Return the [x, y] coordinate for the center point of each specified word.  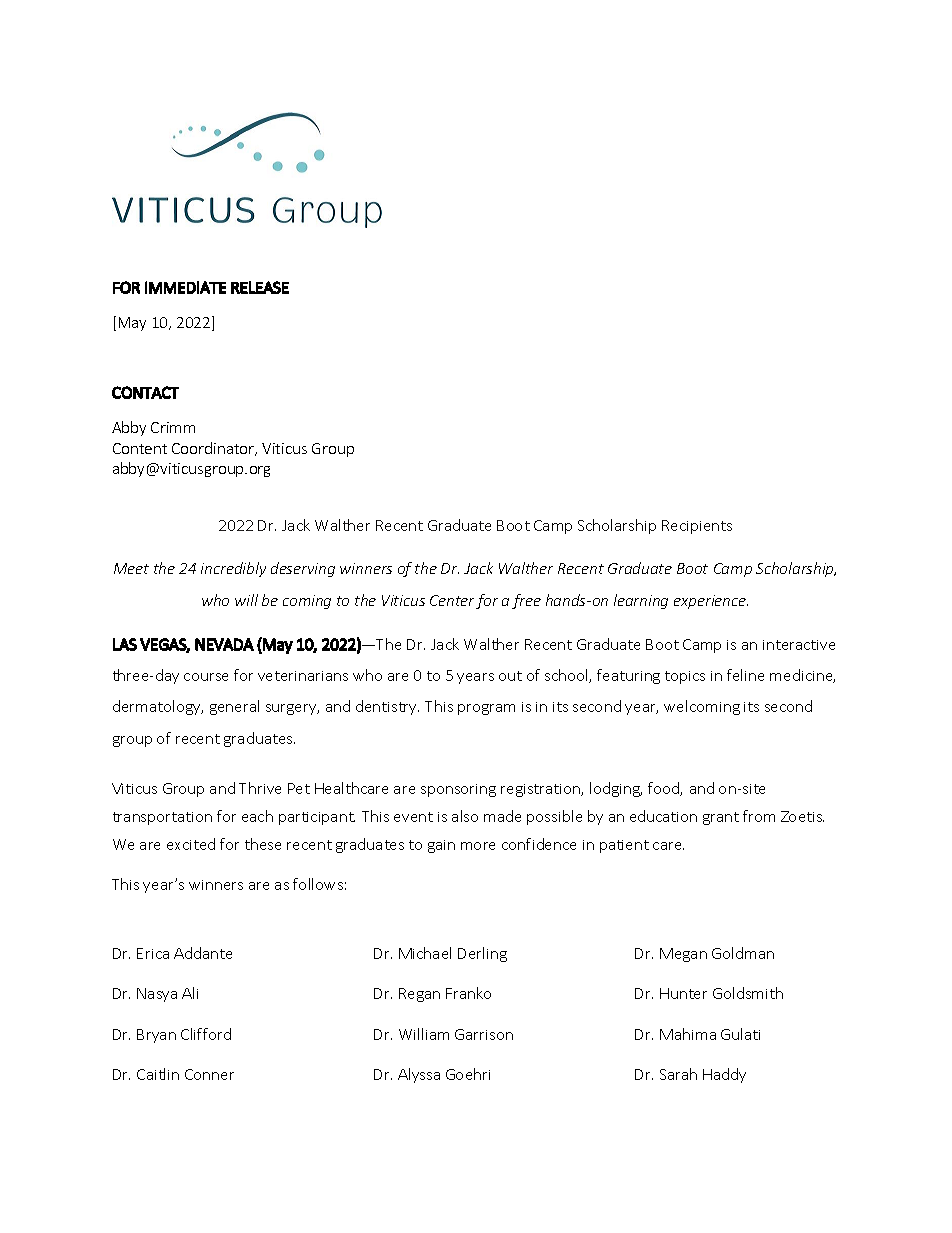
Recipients [697, 527]
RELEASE [260, 287]
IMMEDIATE [185, 287]
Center [453, 602]
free [526, 601]
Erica [153, 953]
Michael [425, 953]
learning [641, 601]
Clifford [206, 1034]
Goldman [743, 953]
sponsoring [458, 790]
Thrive [260, 788]
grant [721, 818]
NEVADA [224, 644]
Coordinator [214, 449]
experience [711, 602]
